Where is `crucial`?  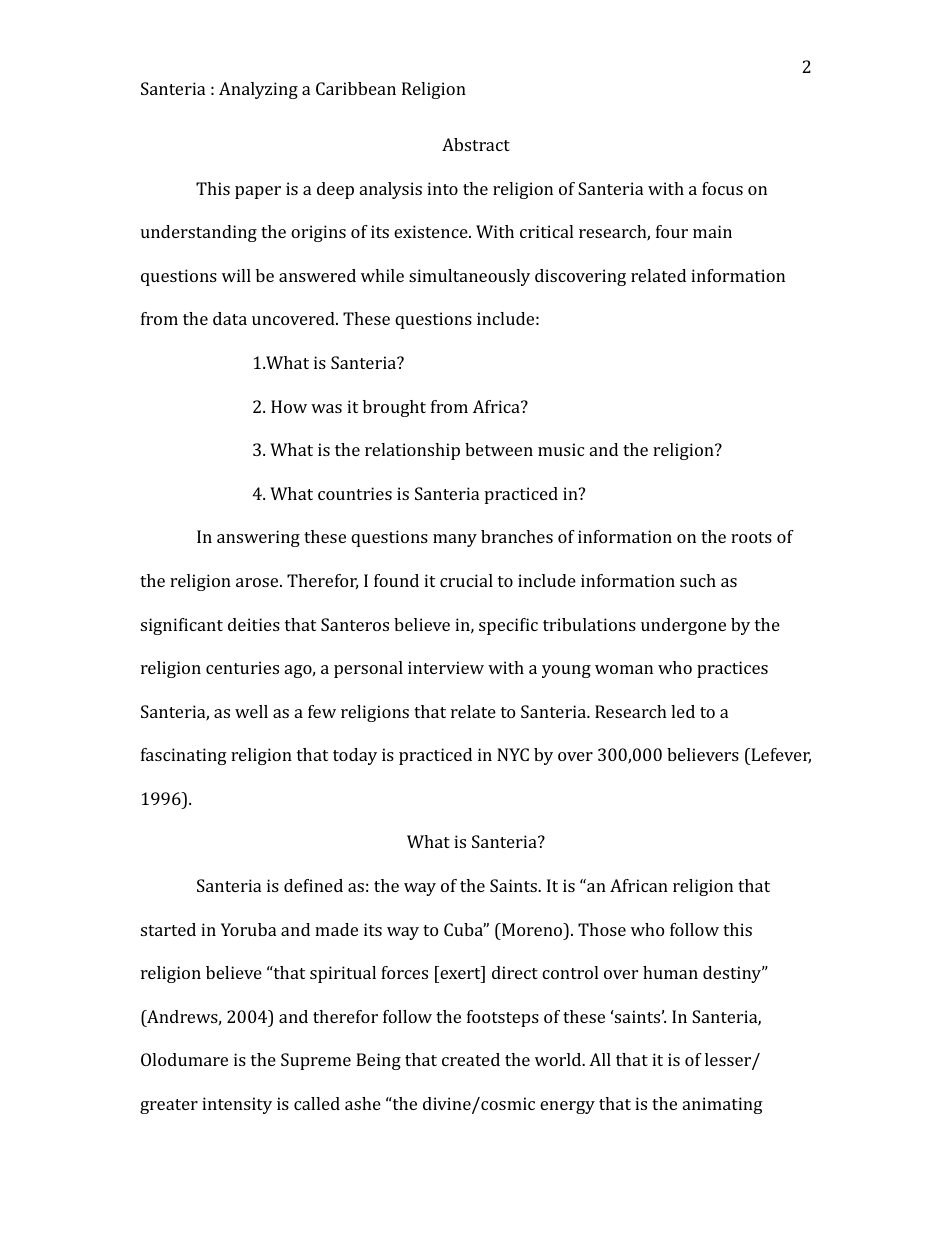 crucial is located at coordinates (466, 580).
